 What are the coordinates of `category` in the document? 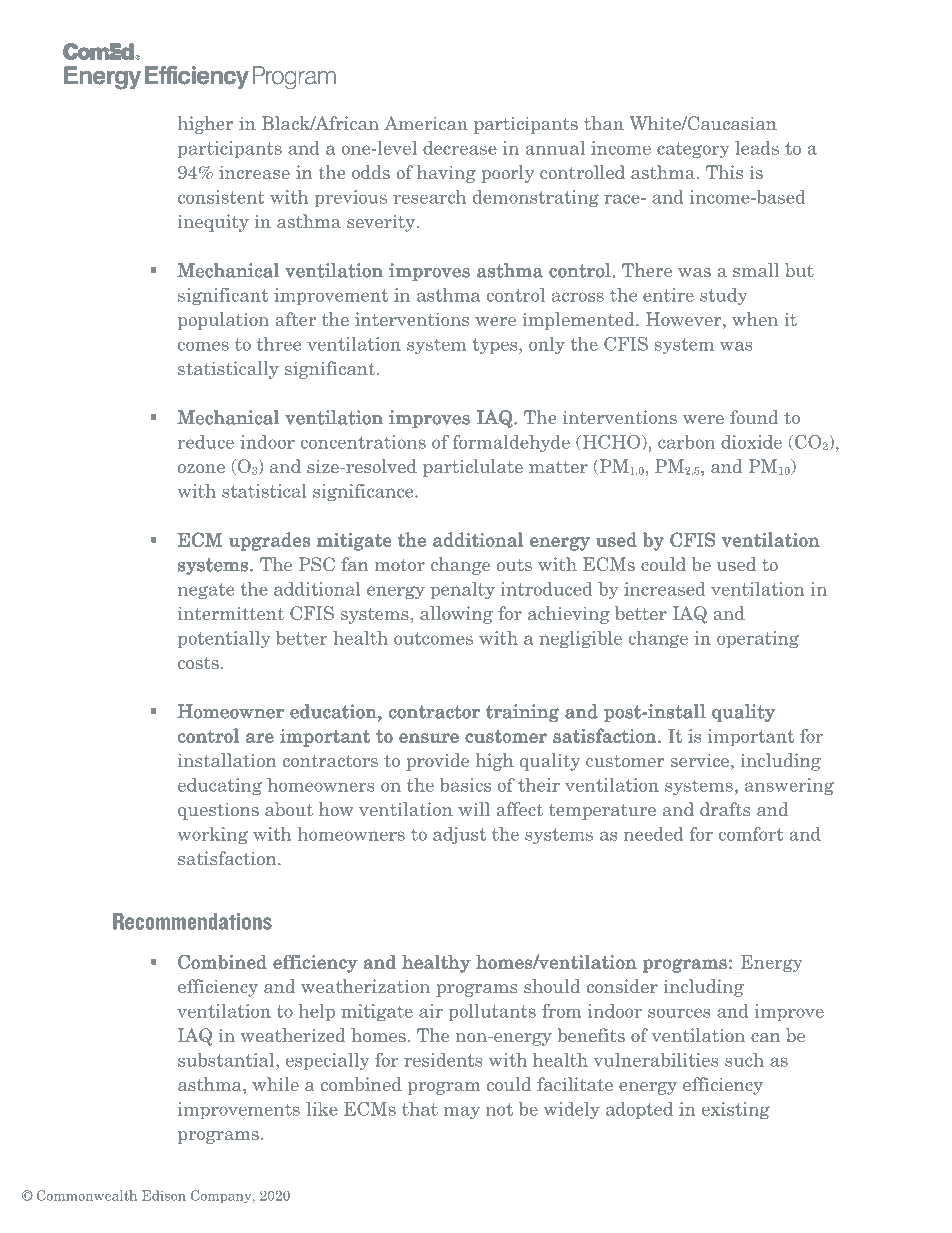 It's located at (693, 150).
